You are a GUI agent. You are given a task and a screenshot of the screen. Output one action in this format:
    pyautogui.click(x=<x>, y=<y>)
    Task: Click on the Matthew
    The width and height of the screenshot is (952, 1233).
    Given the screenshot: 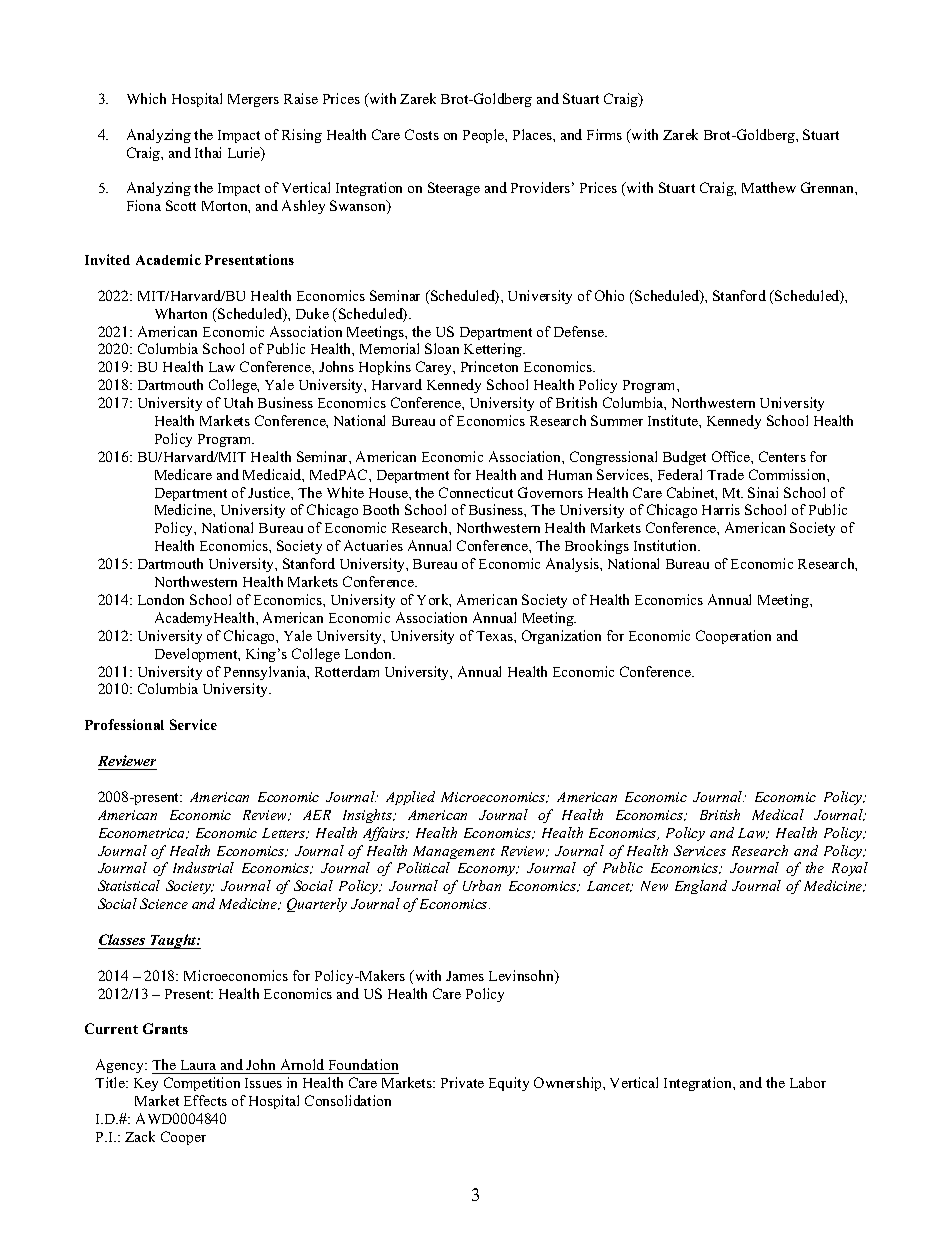 What is the action you would take?
    pyautogui.click(x=769, y=187)
